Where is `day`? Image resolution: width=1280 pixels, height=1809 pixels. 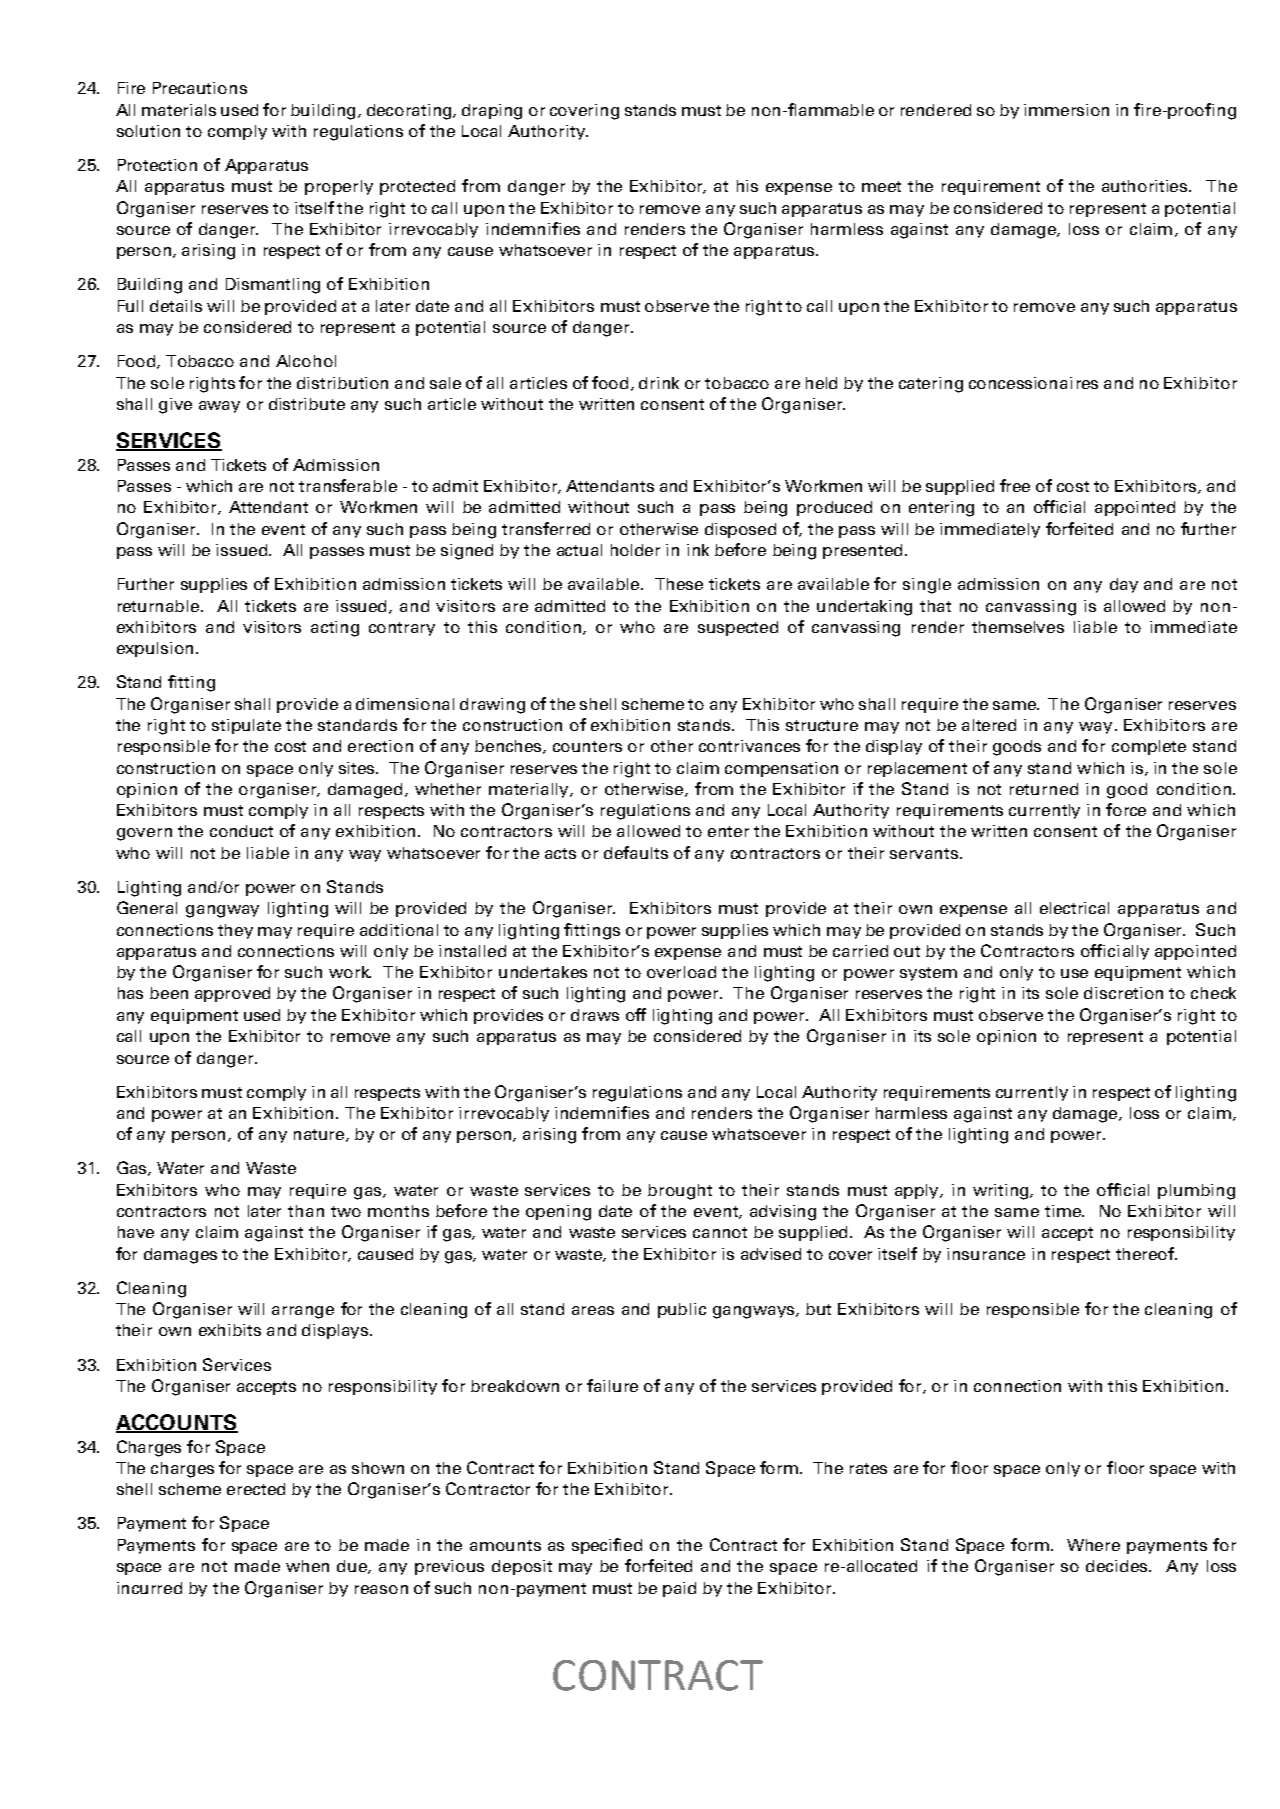
day is located at coordinates (1124, 585).
